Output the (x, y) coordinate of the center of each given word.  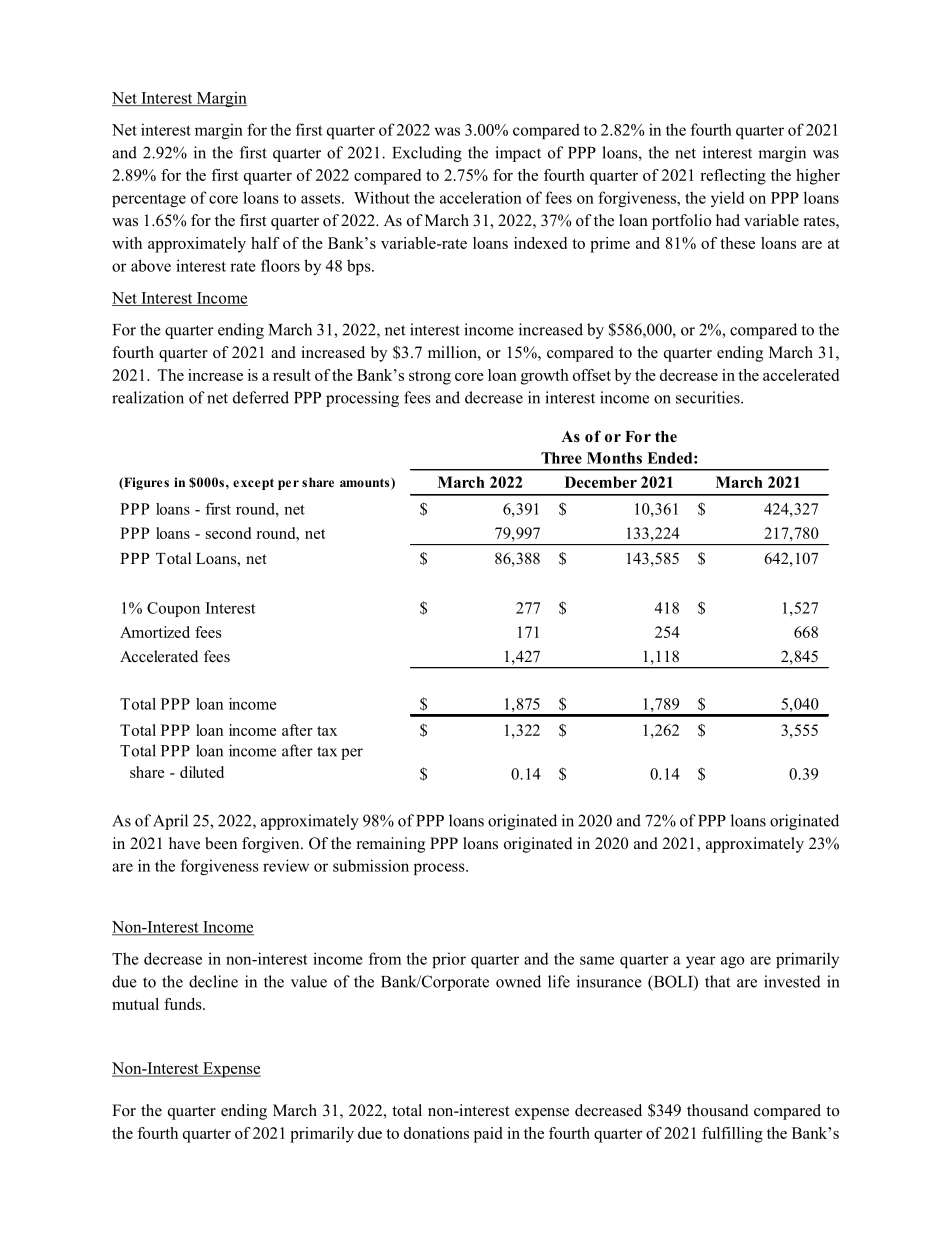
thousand (718, 1110)
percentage (149, 200)
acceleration (481, 197)
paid (488, 1135)
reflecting (733, 177)
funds (184, 1004)
